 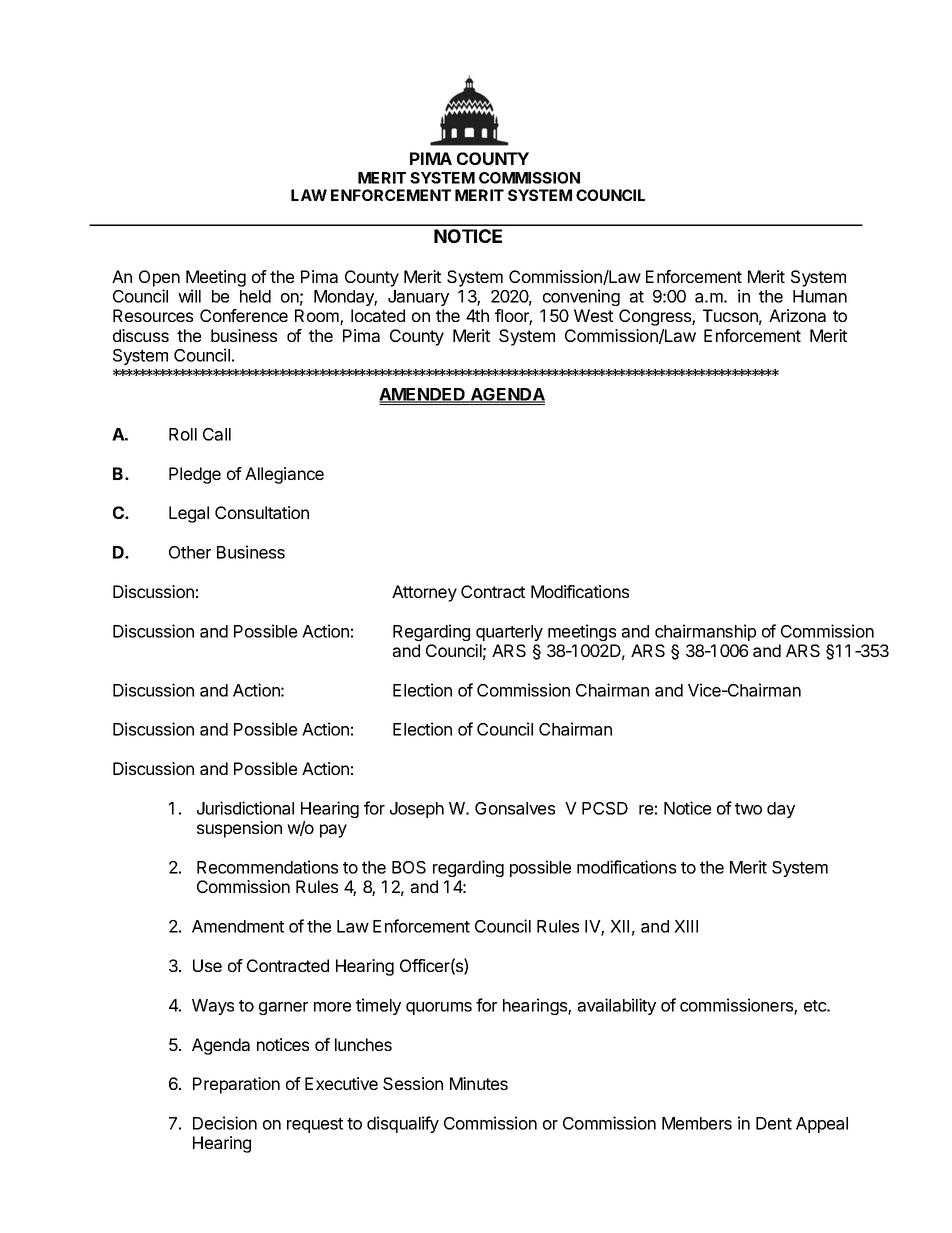 I want to click on Joseph, so click(x=417, y=810).
